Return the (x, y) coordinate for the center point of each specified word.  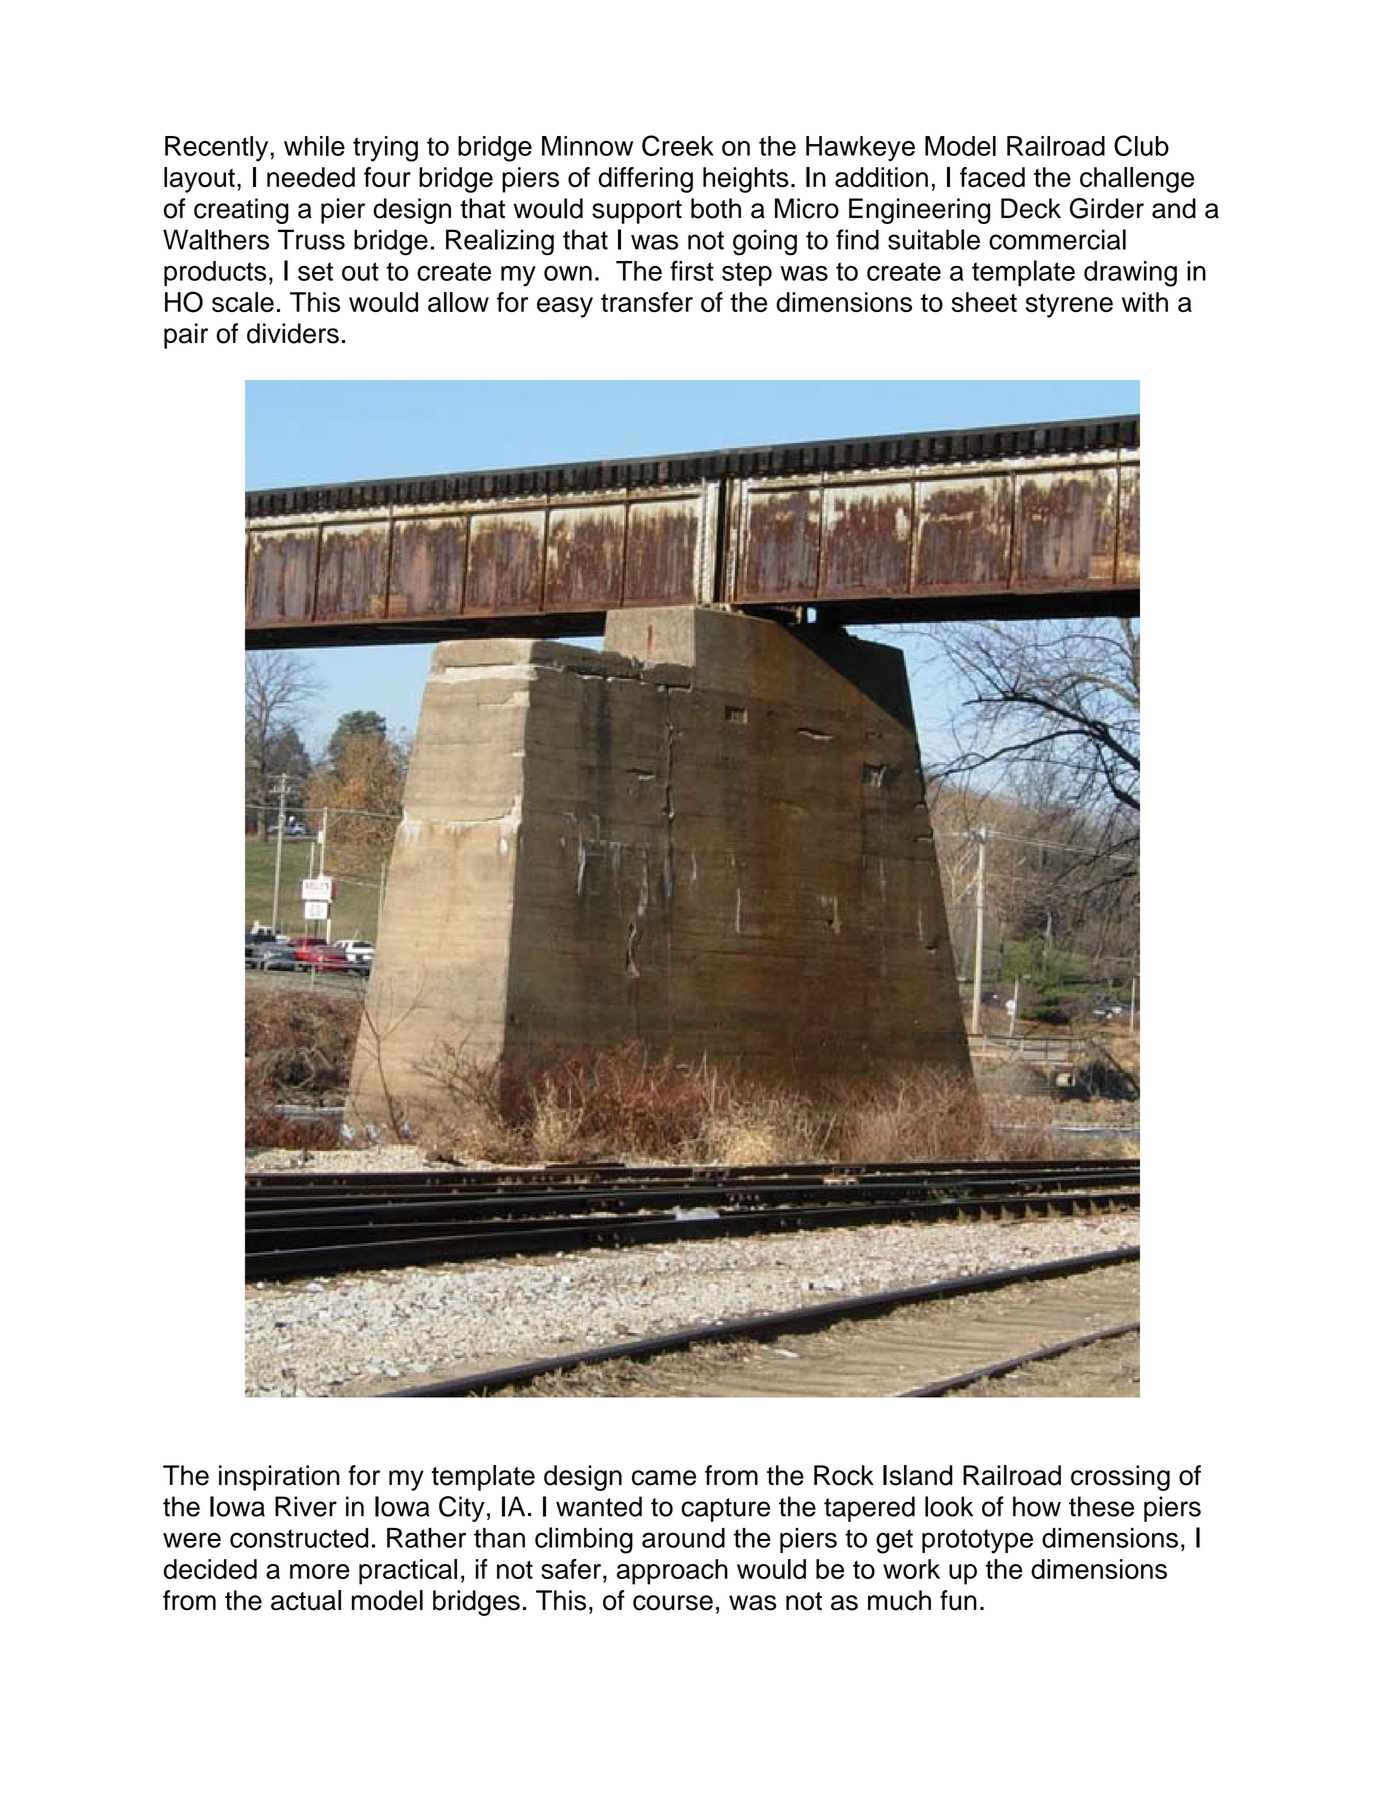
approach (672, 1572)
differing (645, 180)
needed (311, 177)
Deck (1031, 208)
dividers (293, 333)
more (320, 1571)
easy (565, 307)
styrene (1069, 306)
